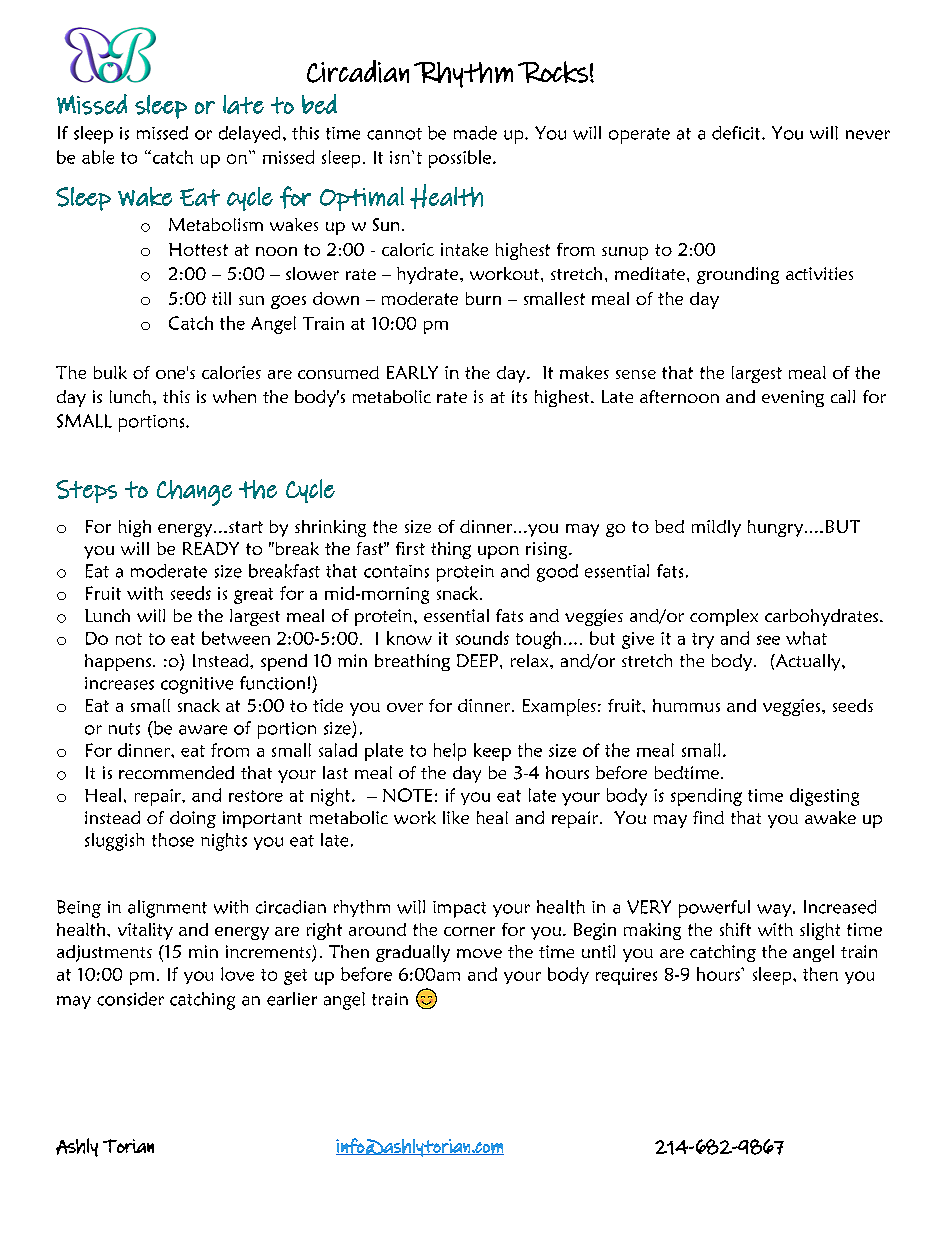 The height and width of the screenshot is (1233, 952). I want to click on made, so click(475, 133).
